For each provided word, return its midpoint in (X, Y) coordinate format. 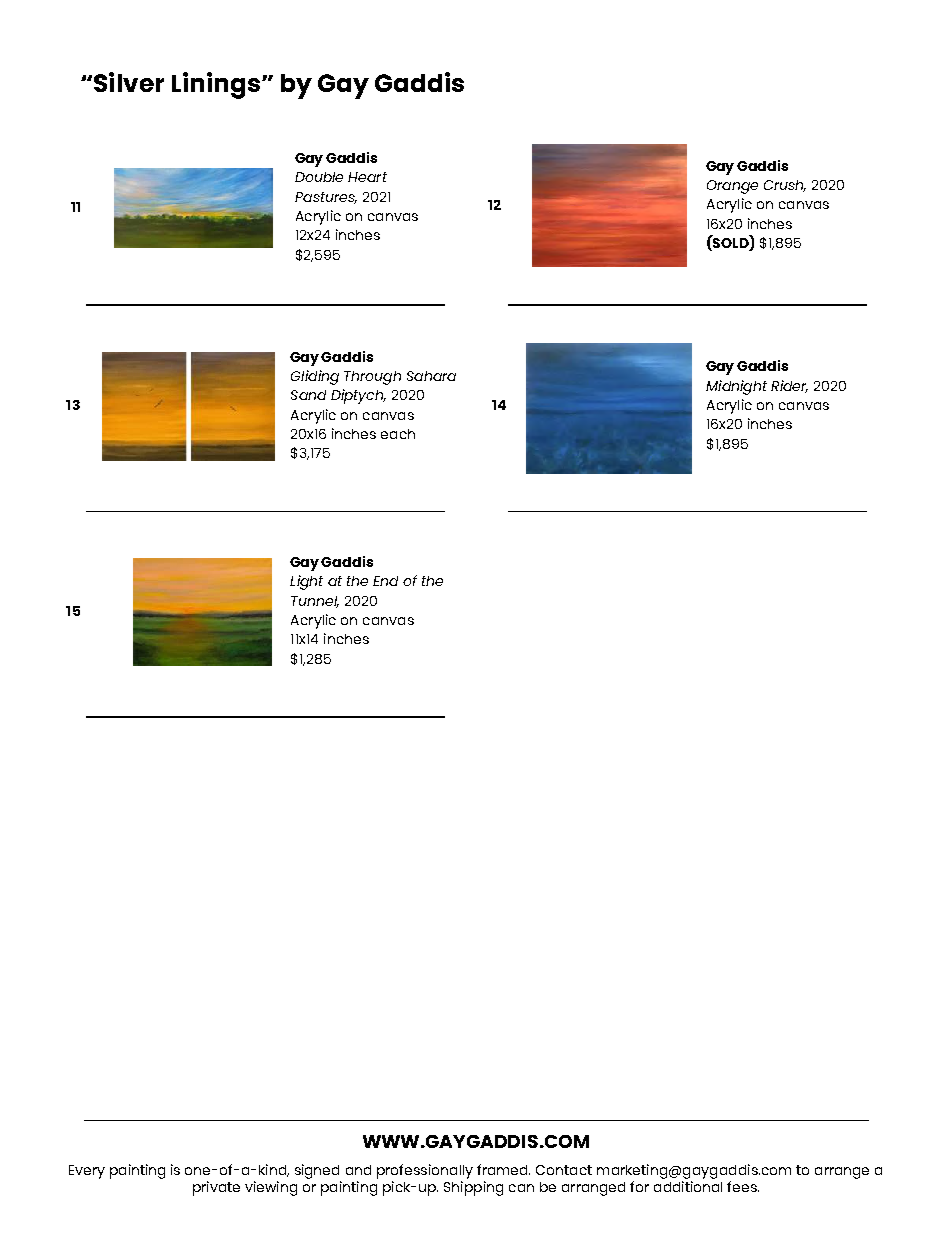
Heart (367, 177)
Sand (308, 395)
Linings (216, 85)
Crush (785, 186)
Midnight (736, 387)
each (398, 434)
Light (306, 582)
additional (688, 1186)
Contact (564, 1170)
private (216, 1188)
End (385, 581)
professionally (425, 1173)
